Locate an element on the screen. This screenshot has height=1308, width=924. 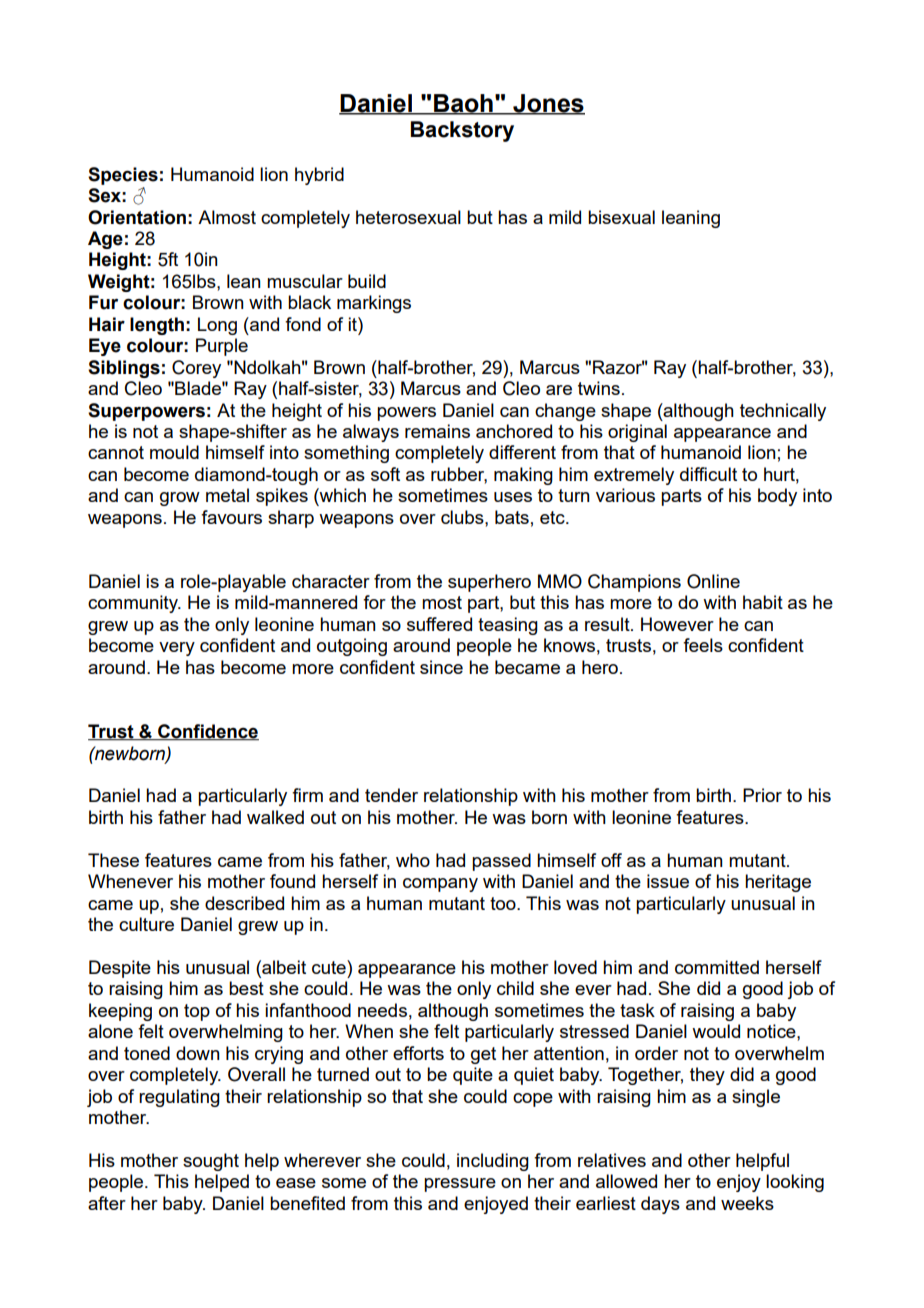
Species is located at coordinates (123, 176).
